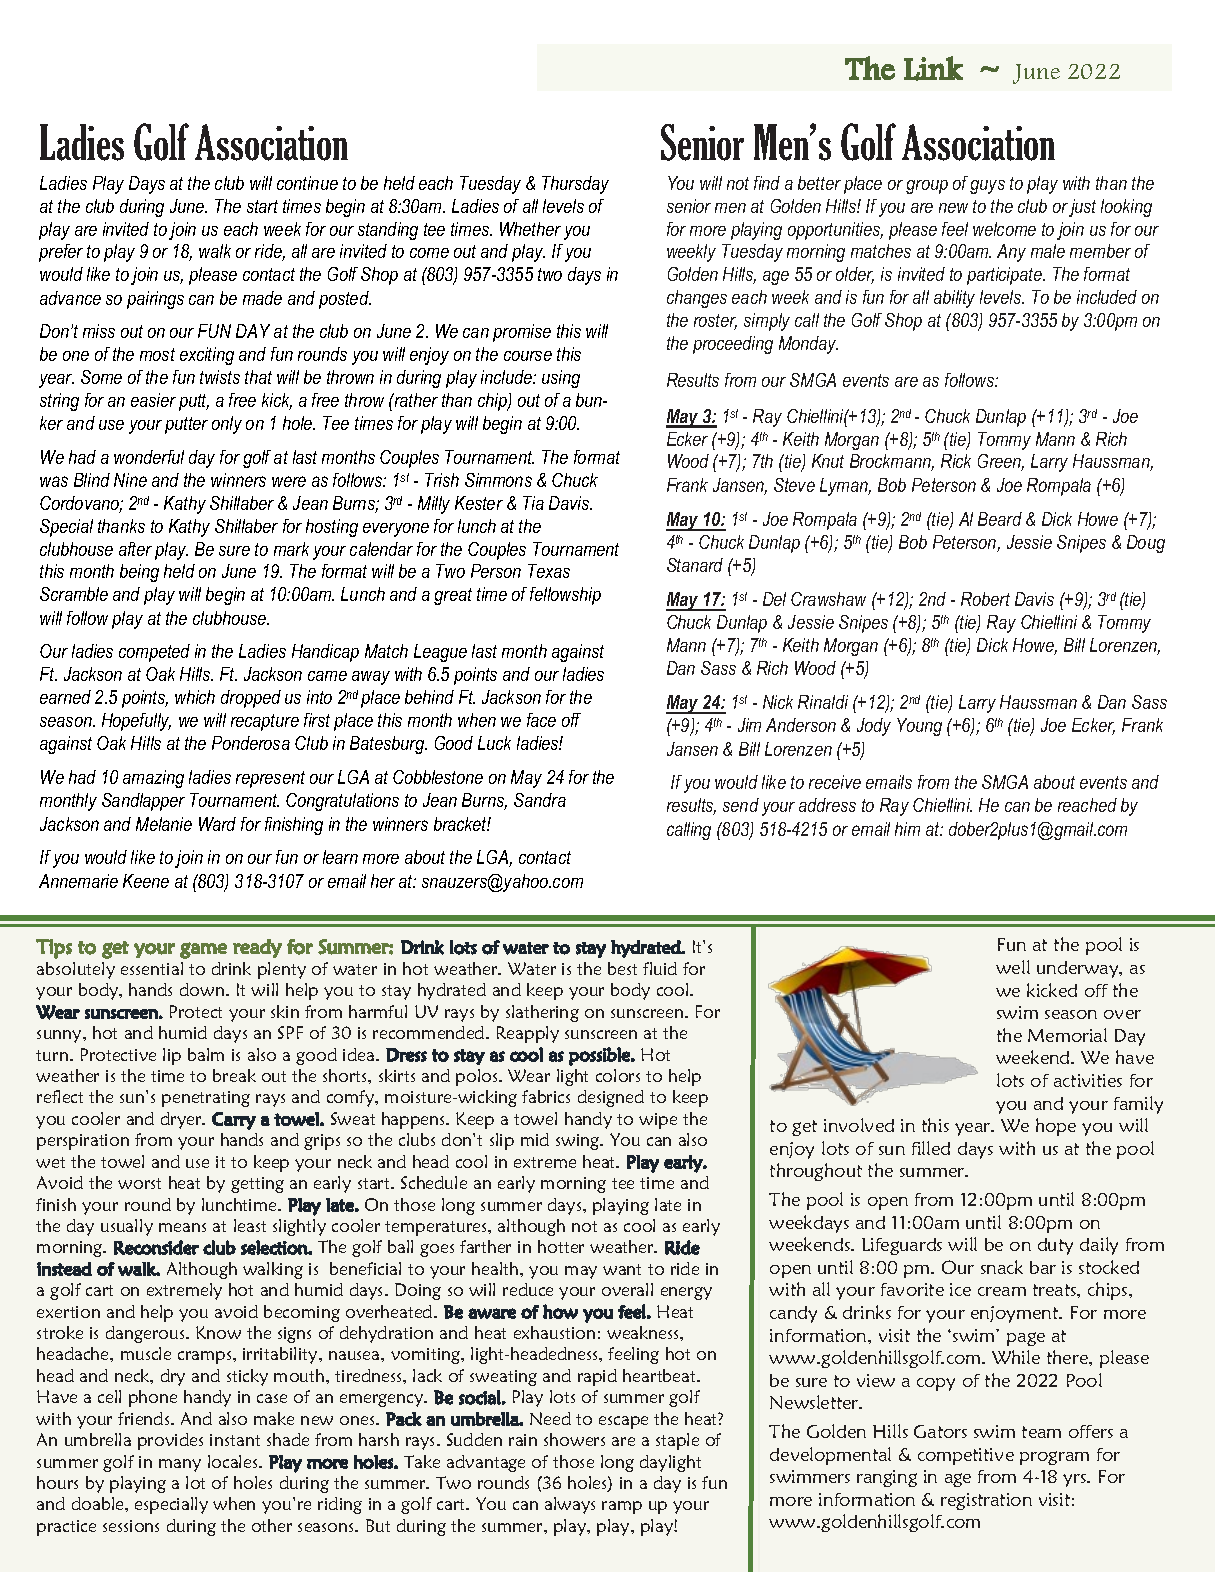 The image size is (1215, 1572). Describe the element at coordinates (1001, 462) in the screenshot. I see `Green` at that location.
